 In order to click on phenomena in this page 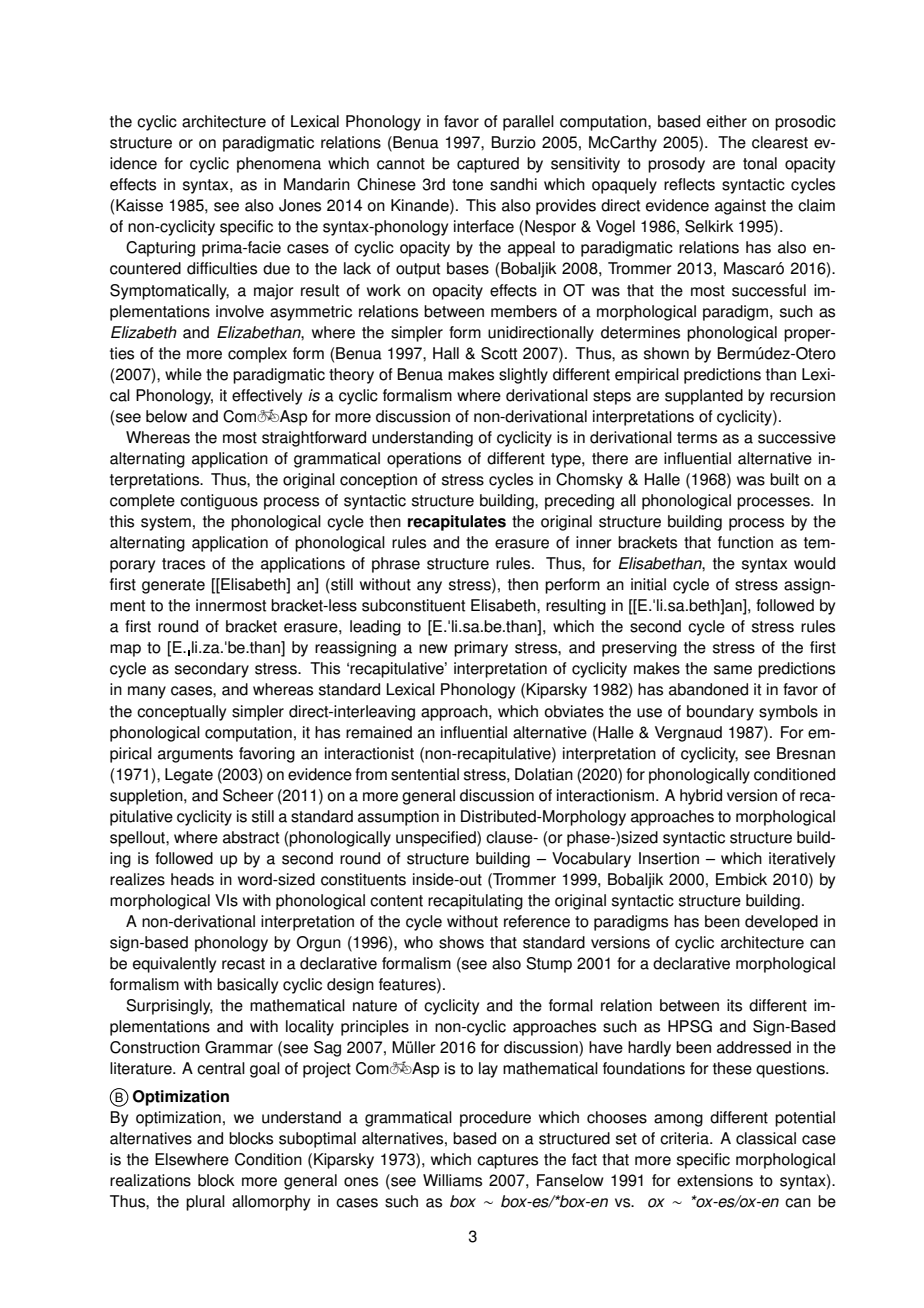, I will do `click(279, 165)`.
